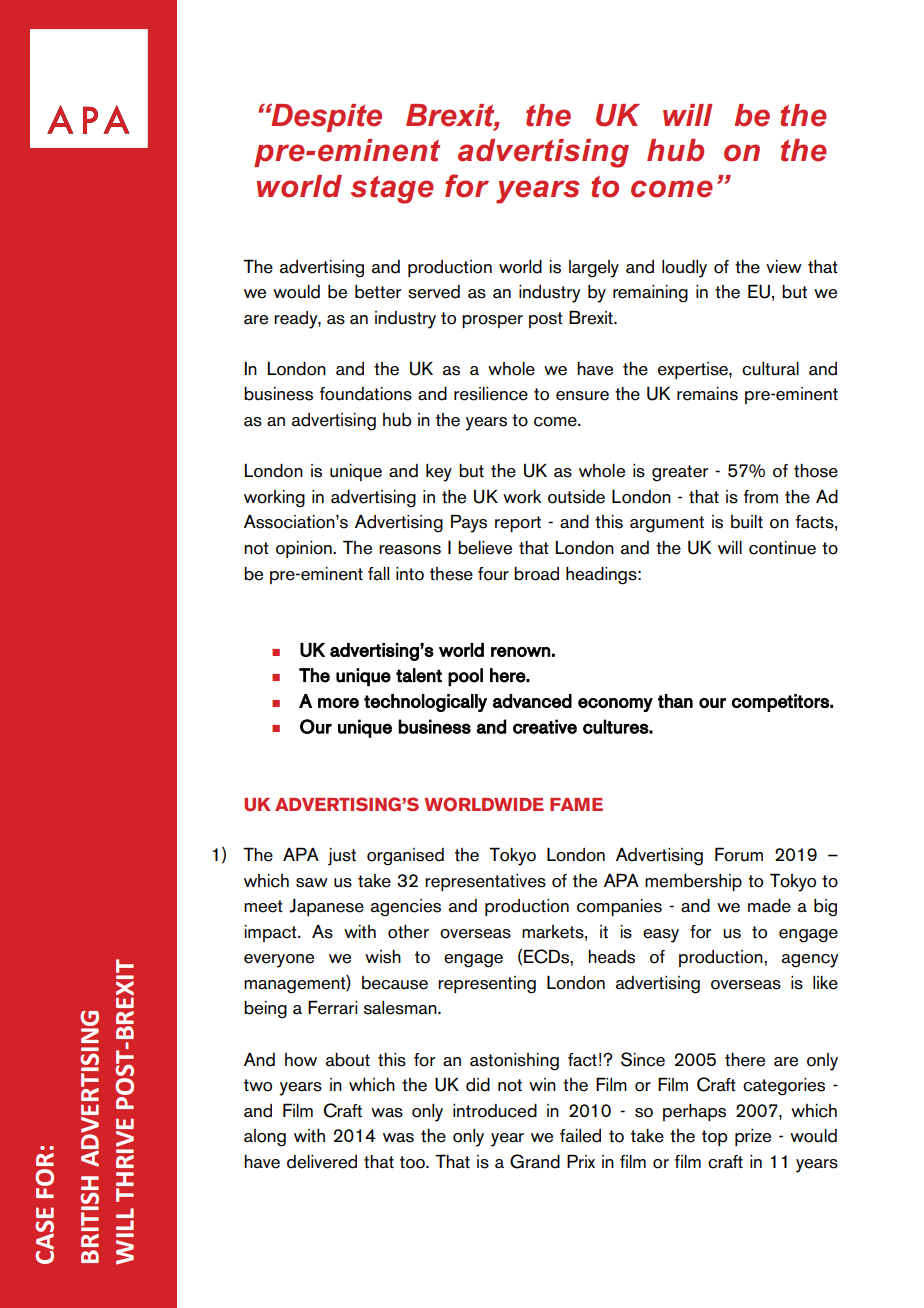 This page has width=924, height=1308. Describe the element at coordinates (322, 1162) in the page. I see `delivered` at that location.
